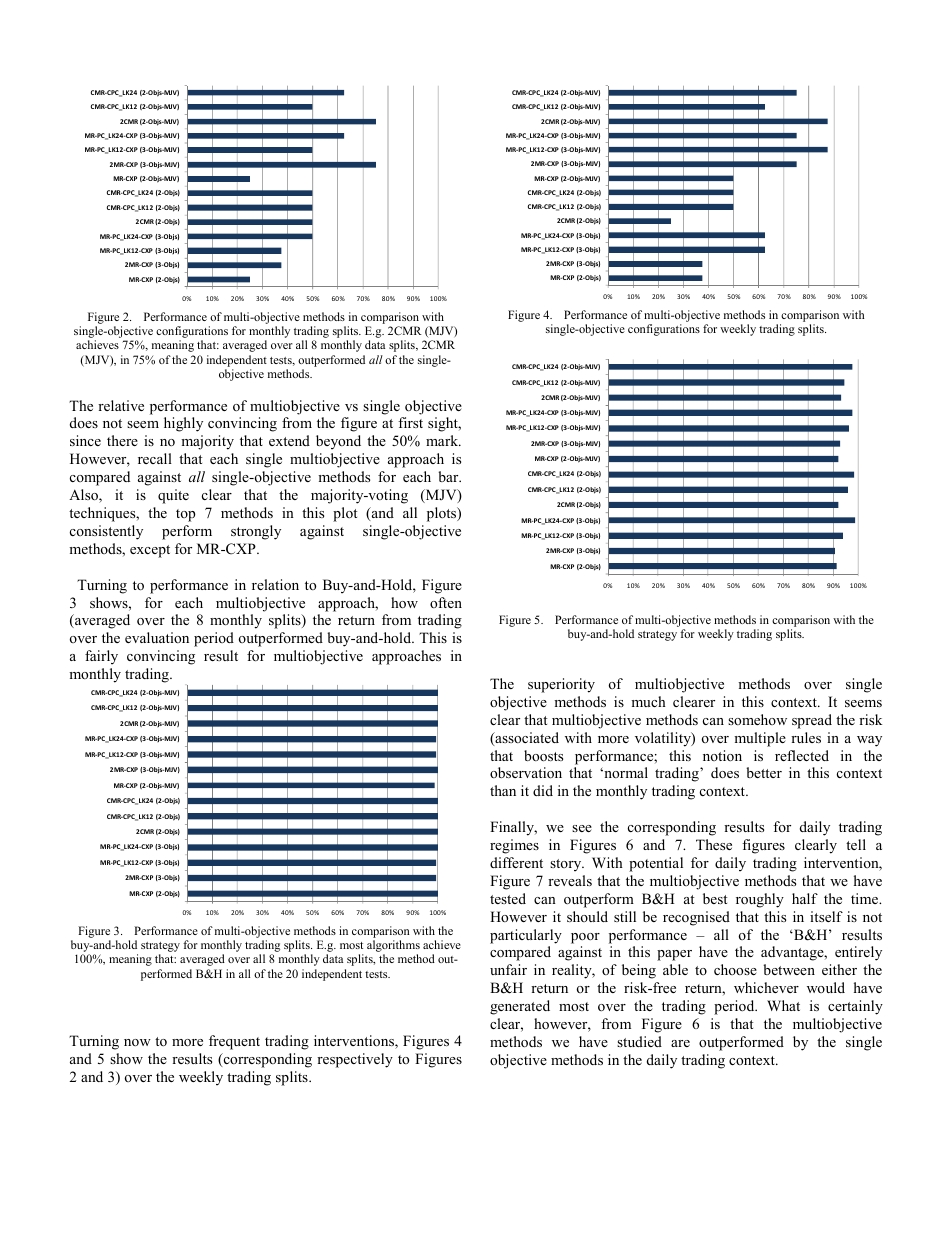 Image resolution: width=952 pixels, height=1233 pixels. Describe the element at coordinates (101, 657) in the document. I see `fairly` at that location.
